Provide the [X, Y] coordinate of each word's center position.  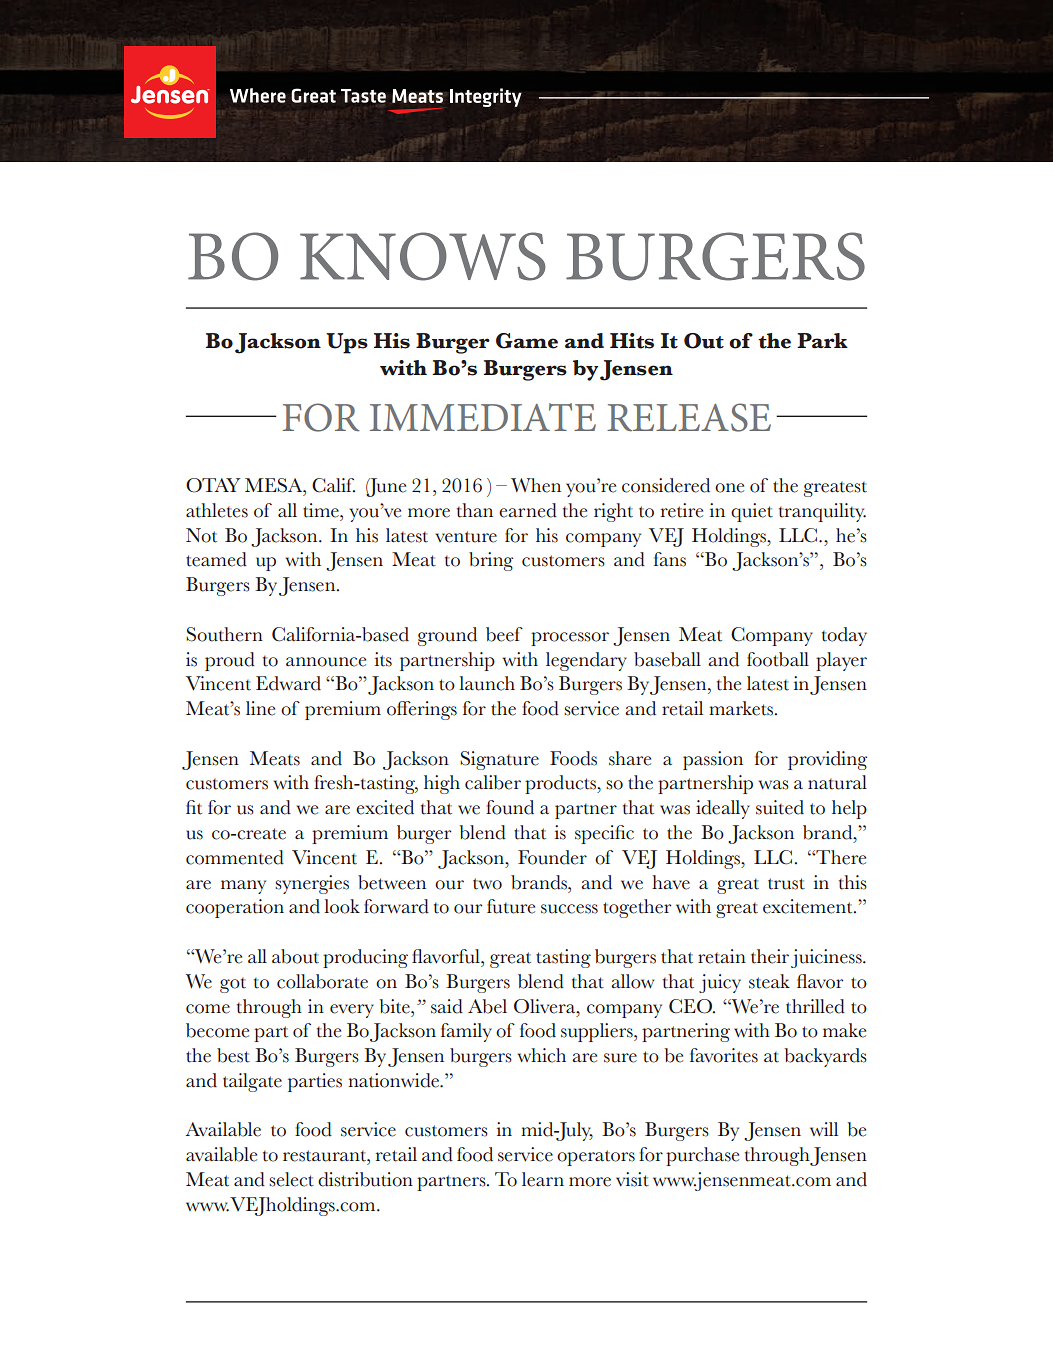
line [260, 708]
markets [742, 708]
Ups [347, 343]
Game [527, 341]
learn [543, 1179]
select [291, 1179]
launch [487, 683]
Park [822, 340]
